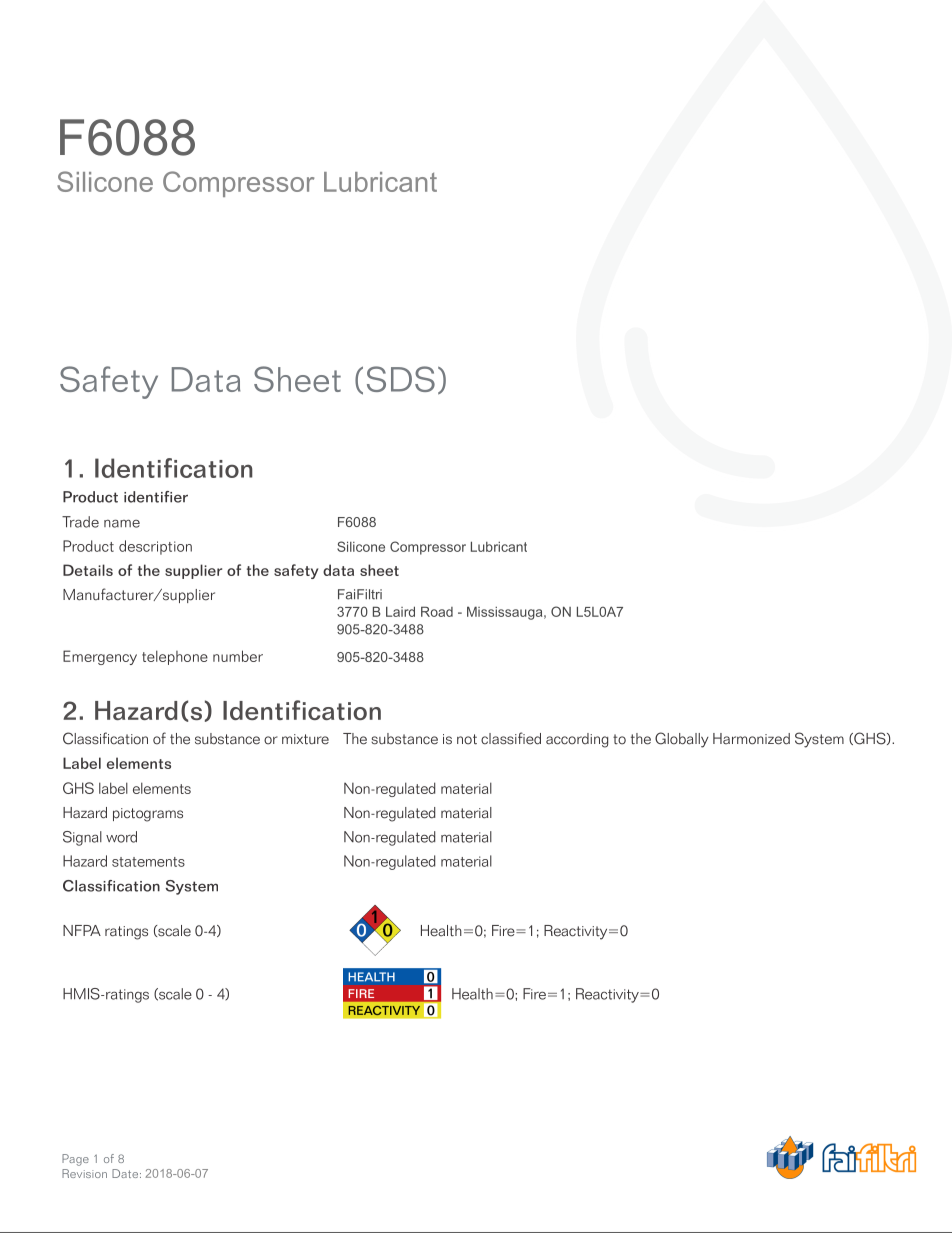 This page has width=952, height=1233. Describe the element at coordinates (401, 379) in the page. I see `SDS` at that location.
